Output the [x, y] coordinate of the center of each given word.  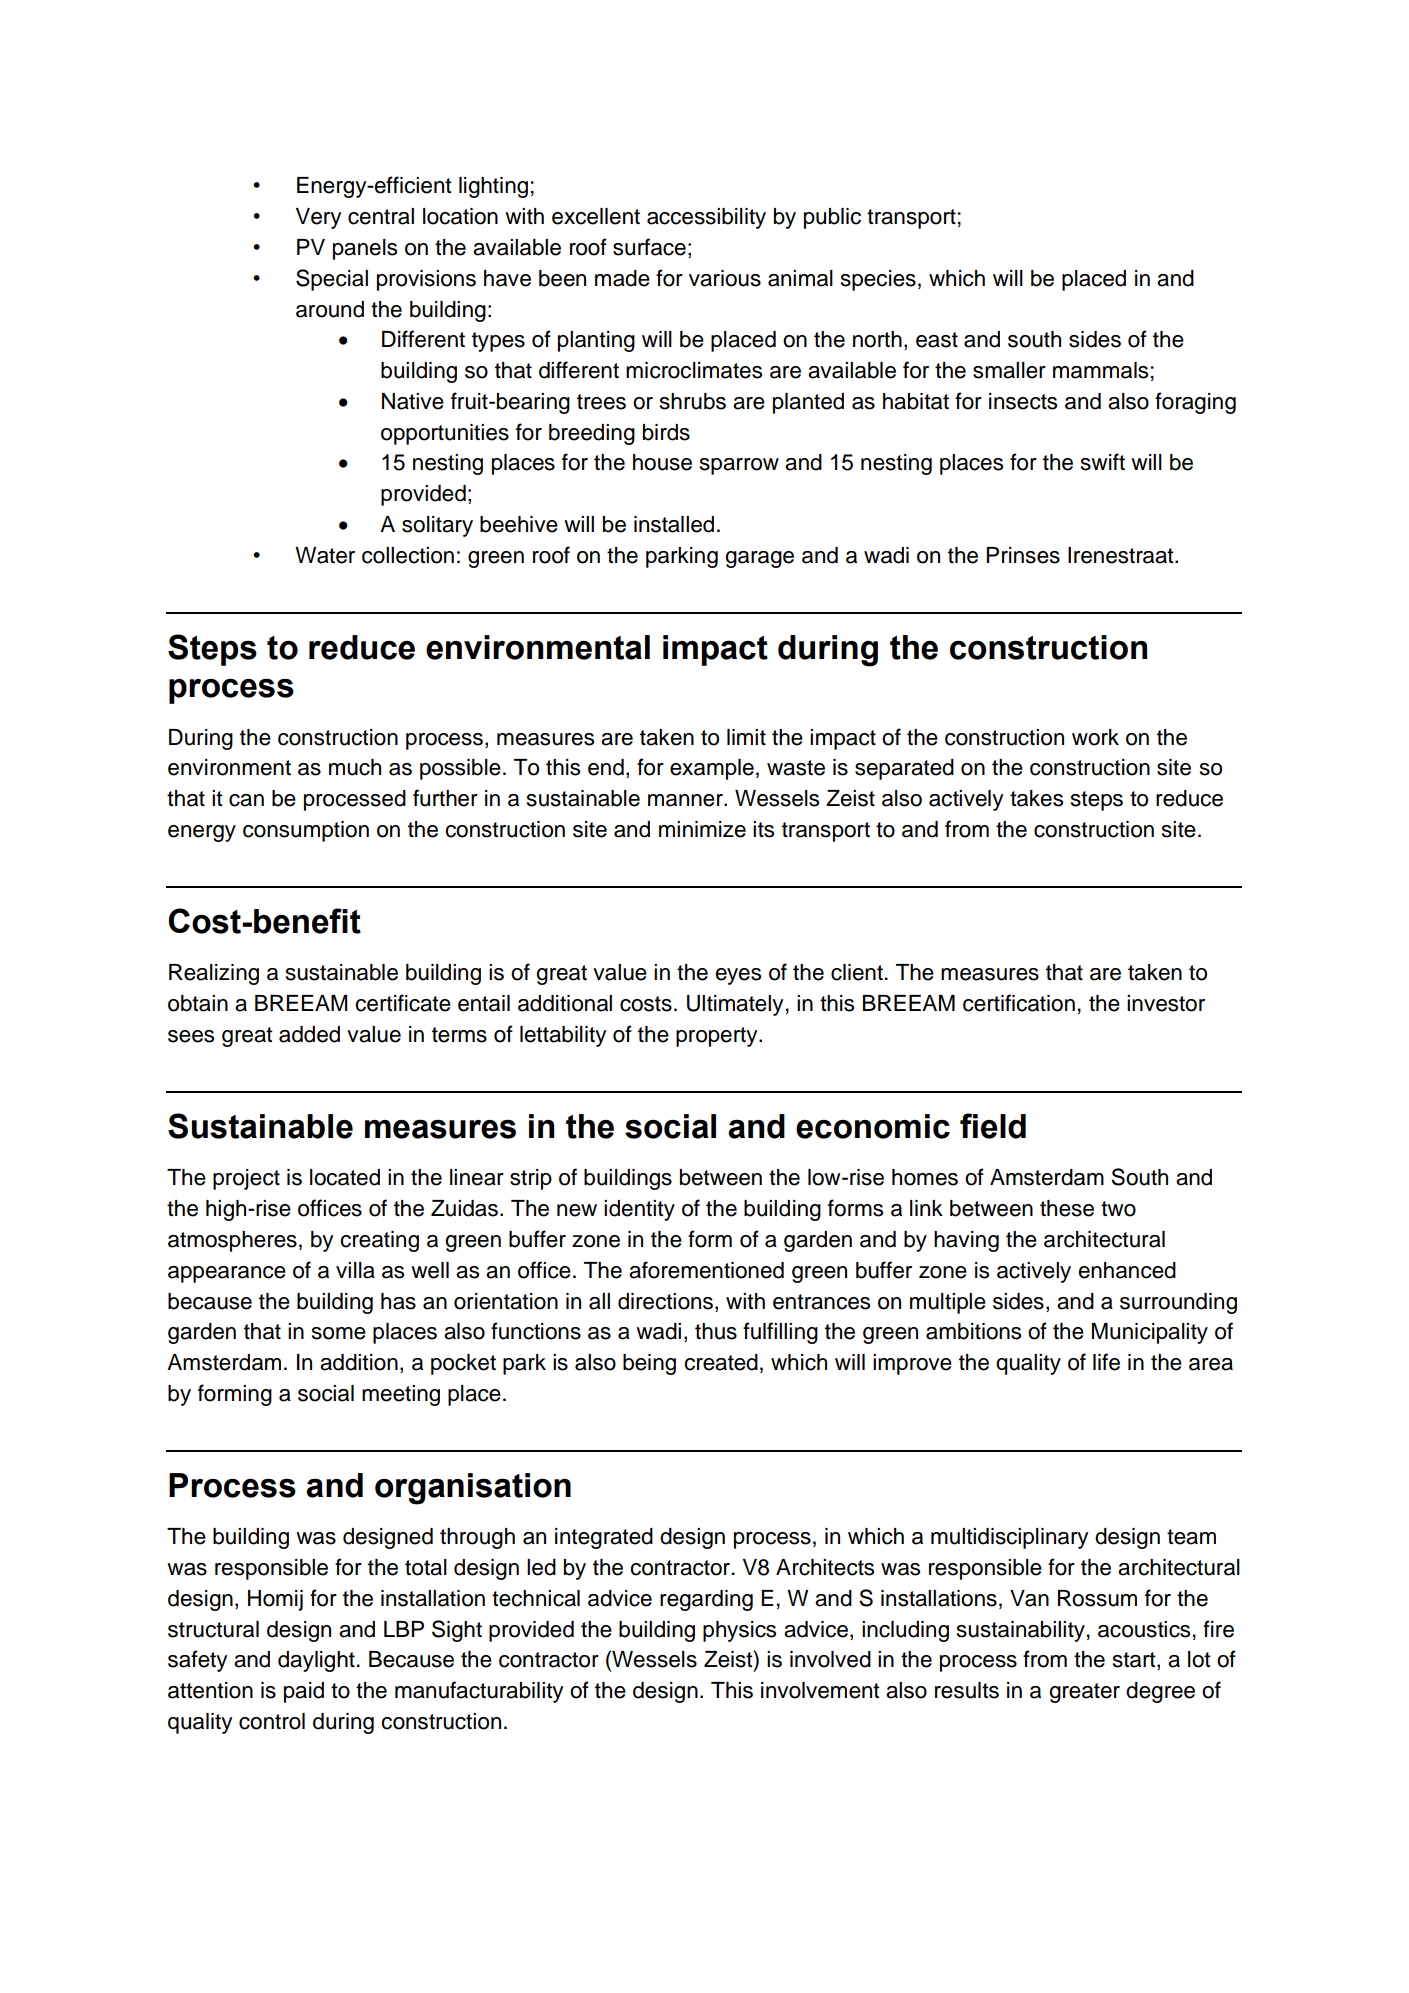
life [1106, 1362]
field [993, 1126]
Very [318, 218]
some [339, 1333]
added [309, 1034]
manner [686, 800]
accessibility [706, 218]
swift [1103, 462]
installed [674, 524]
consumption [306, 831]
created [721, 1362]
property [718, 1037]
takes [1036, 798]
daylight [316, 1661]
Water [325, 555]
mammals [1100, 370]
